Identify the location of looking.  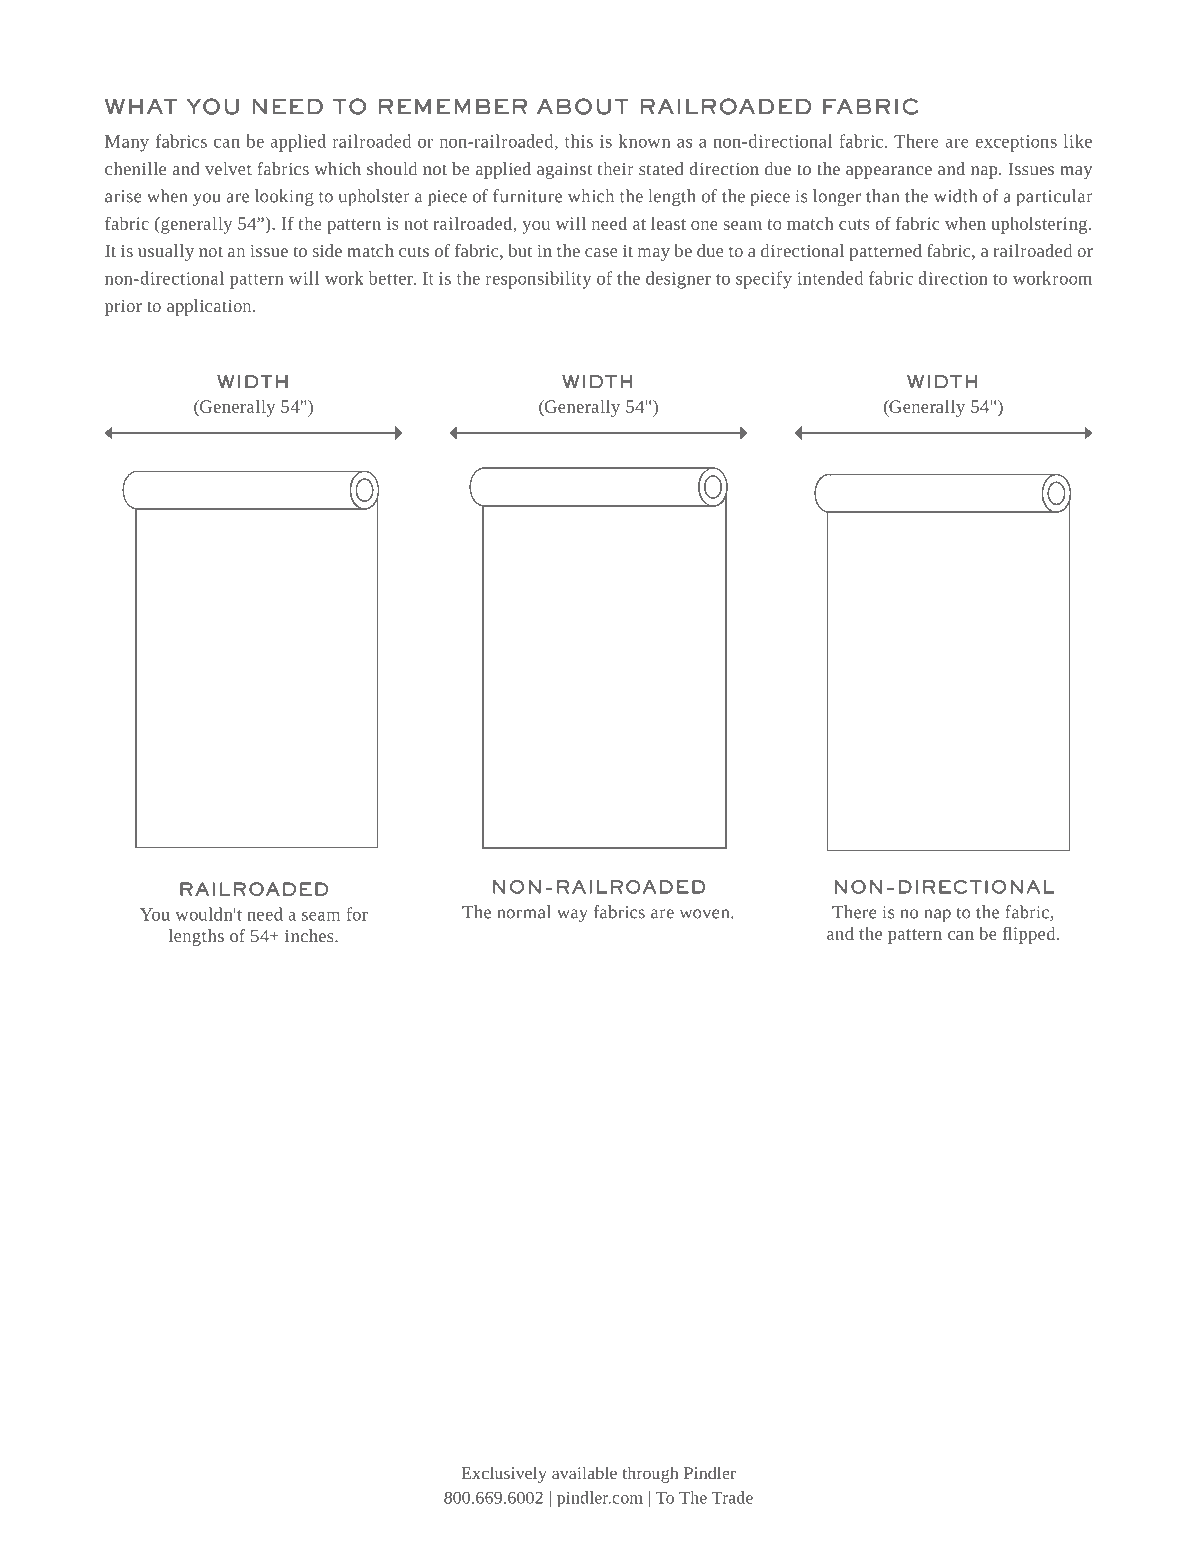
(284, 197).
